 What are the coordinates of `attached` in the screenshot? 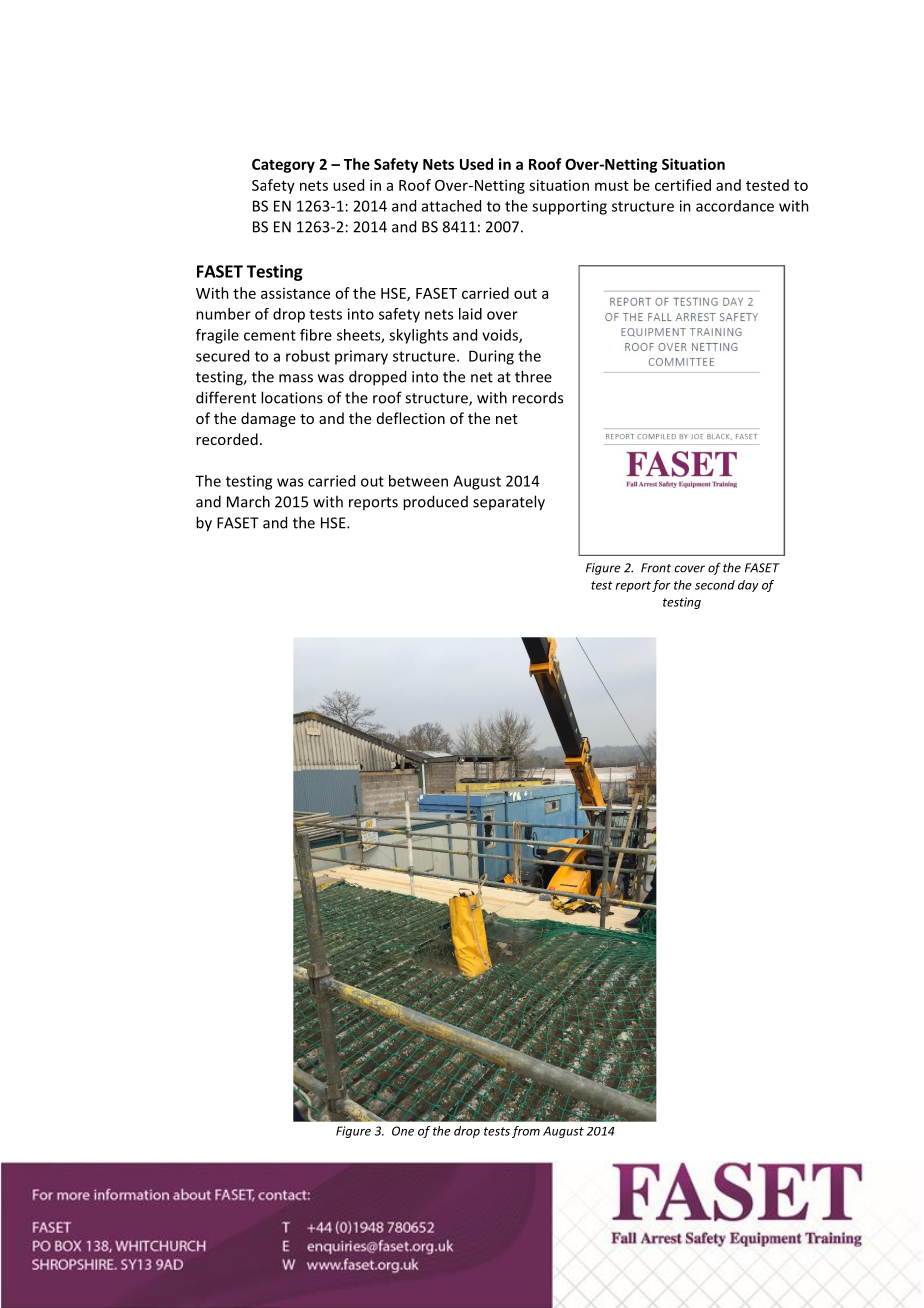 It's located at (451, 206).
